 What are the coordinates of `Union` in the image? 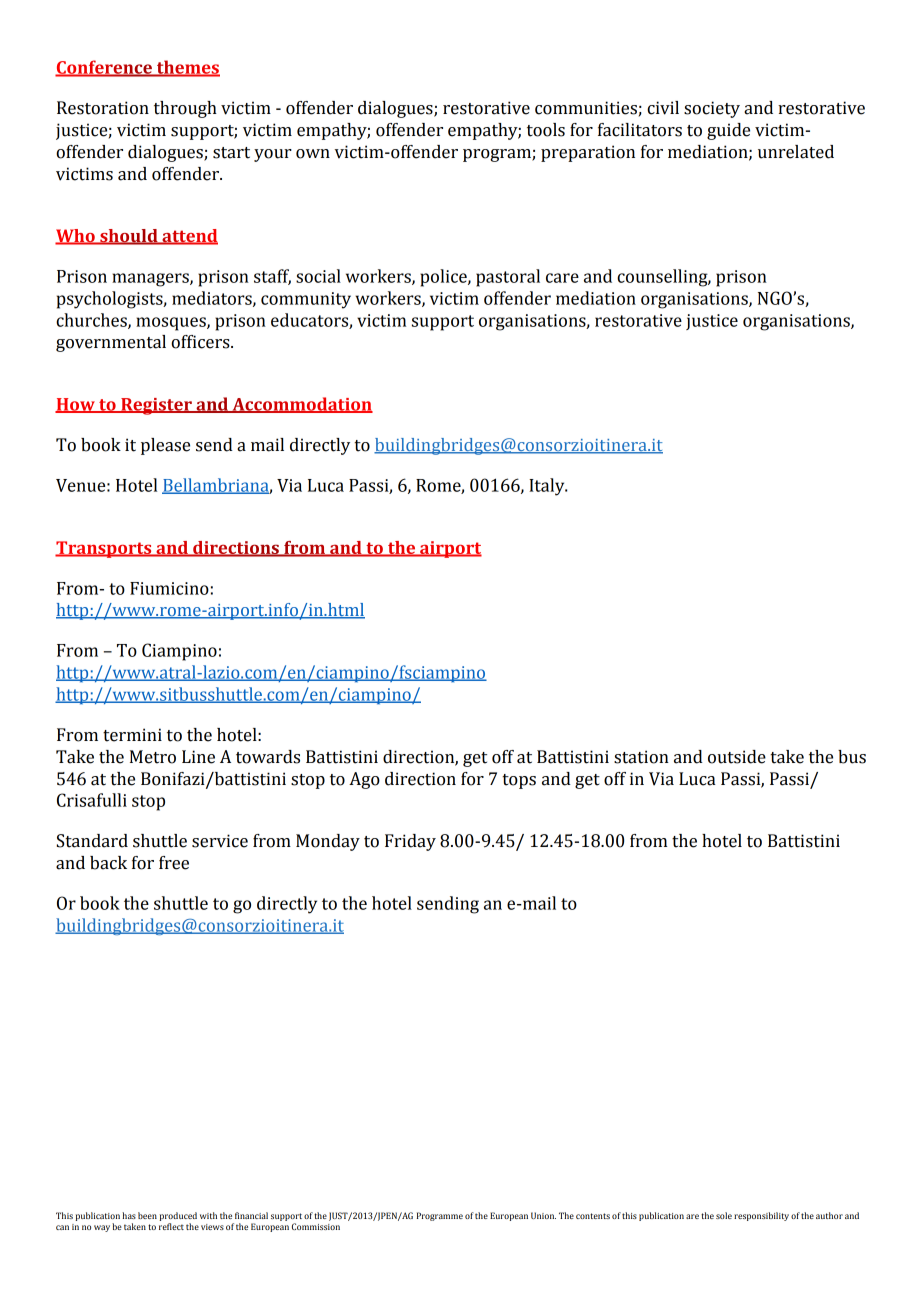 It's located at (543, 1215).
